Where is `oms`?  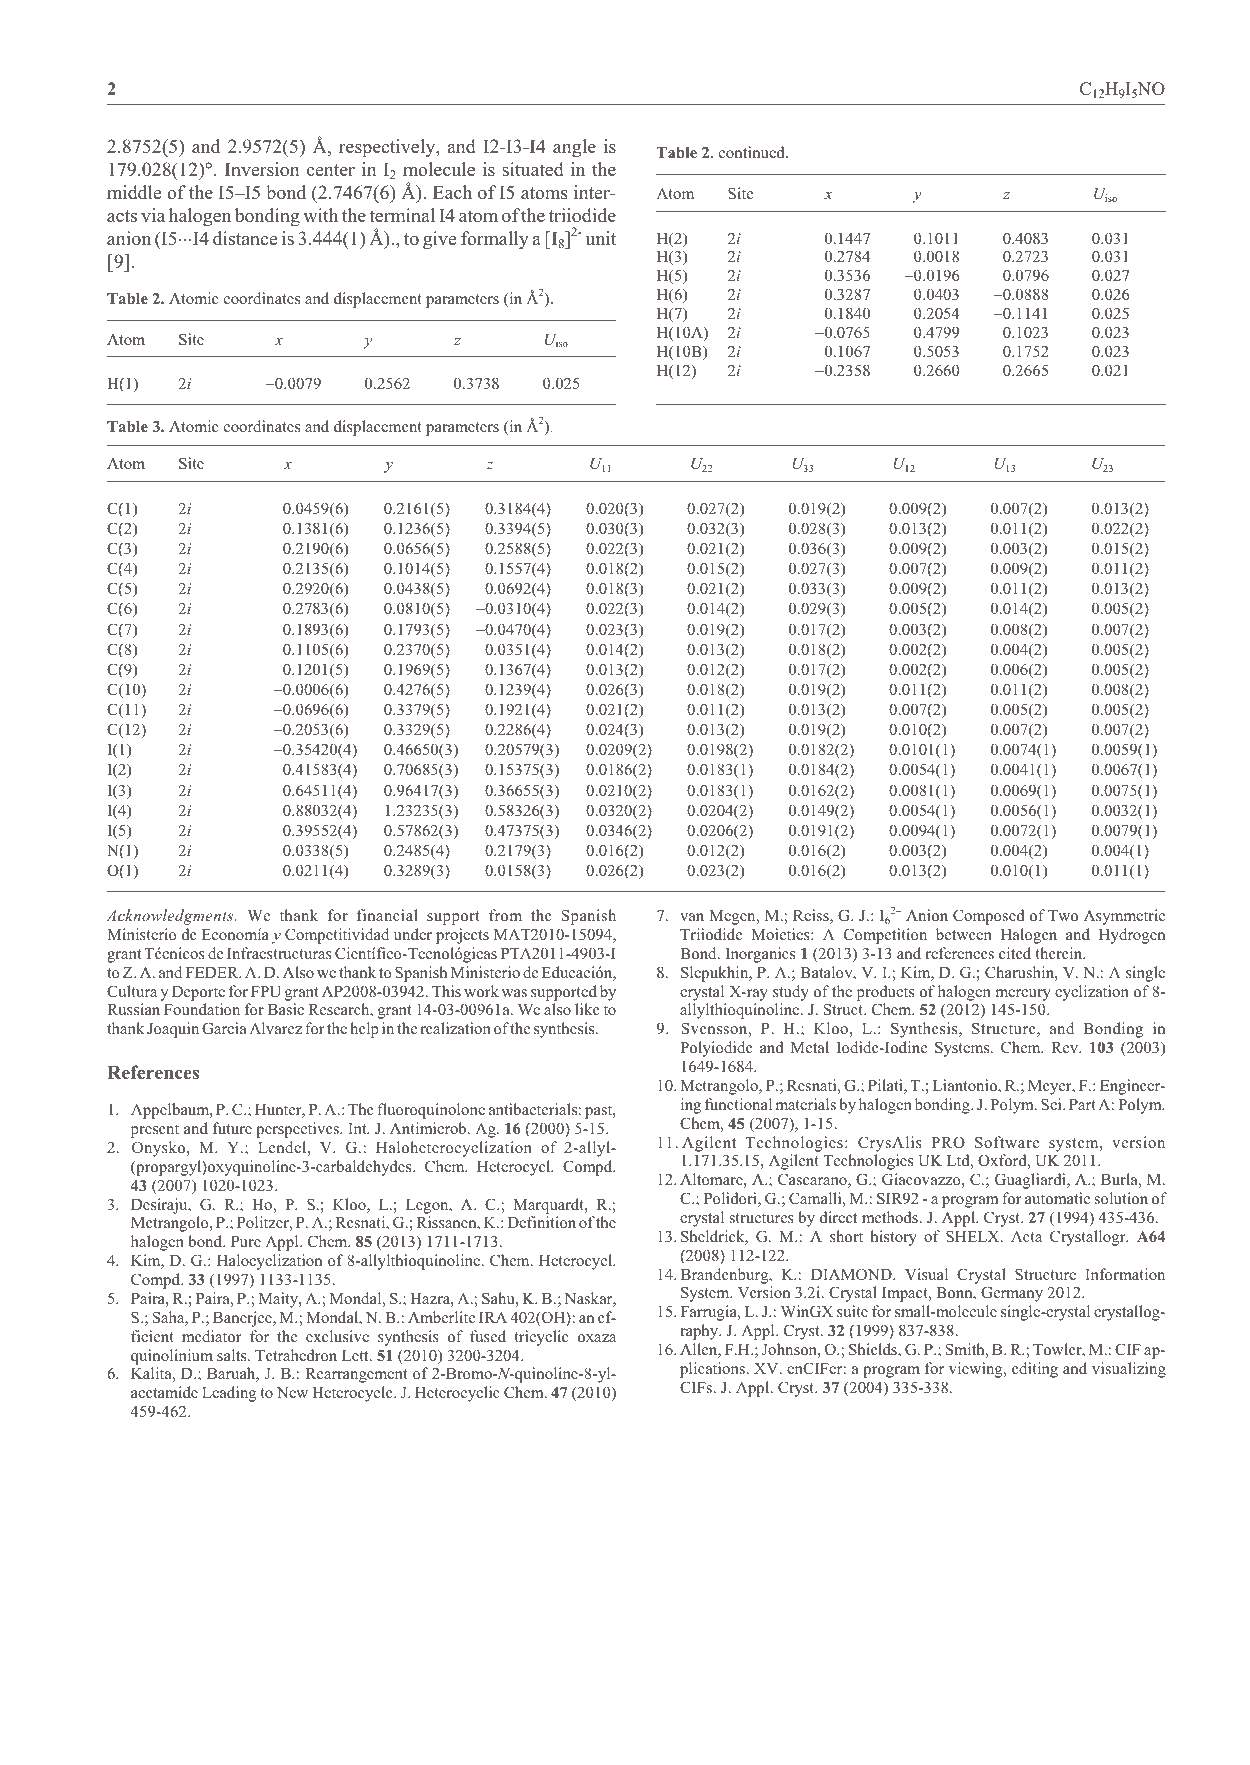 oms is located at coordinates (551, 195).
